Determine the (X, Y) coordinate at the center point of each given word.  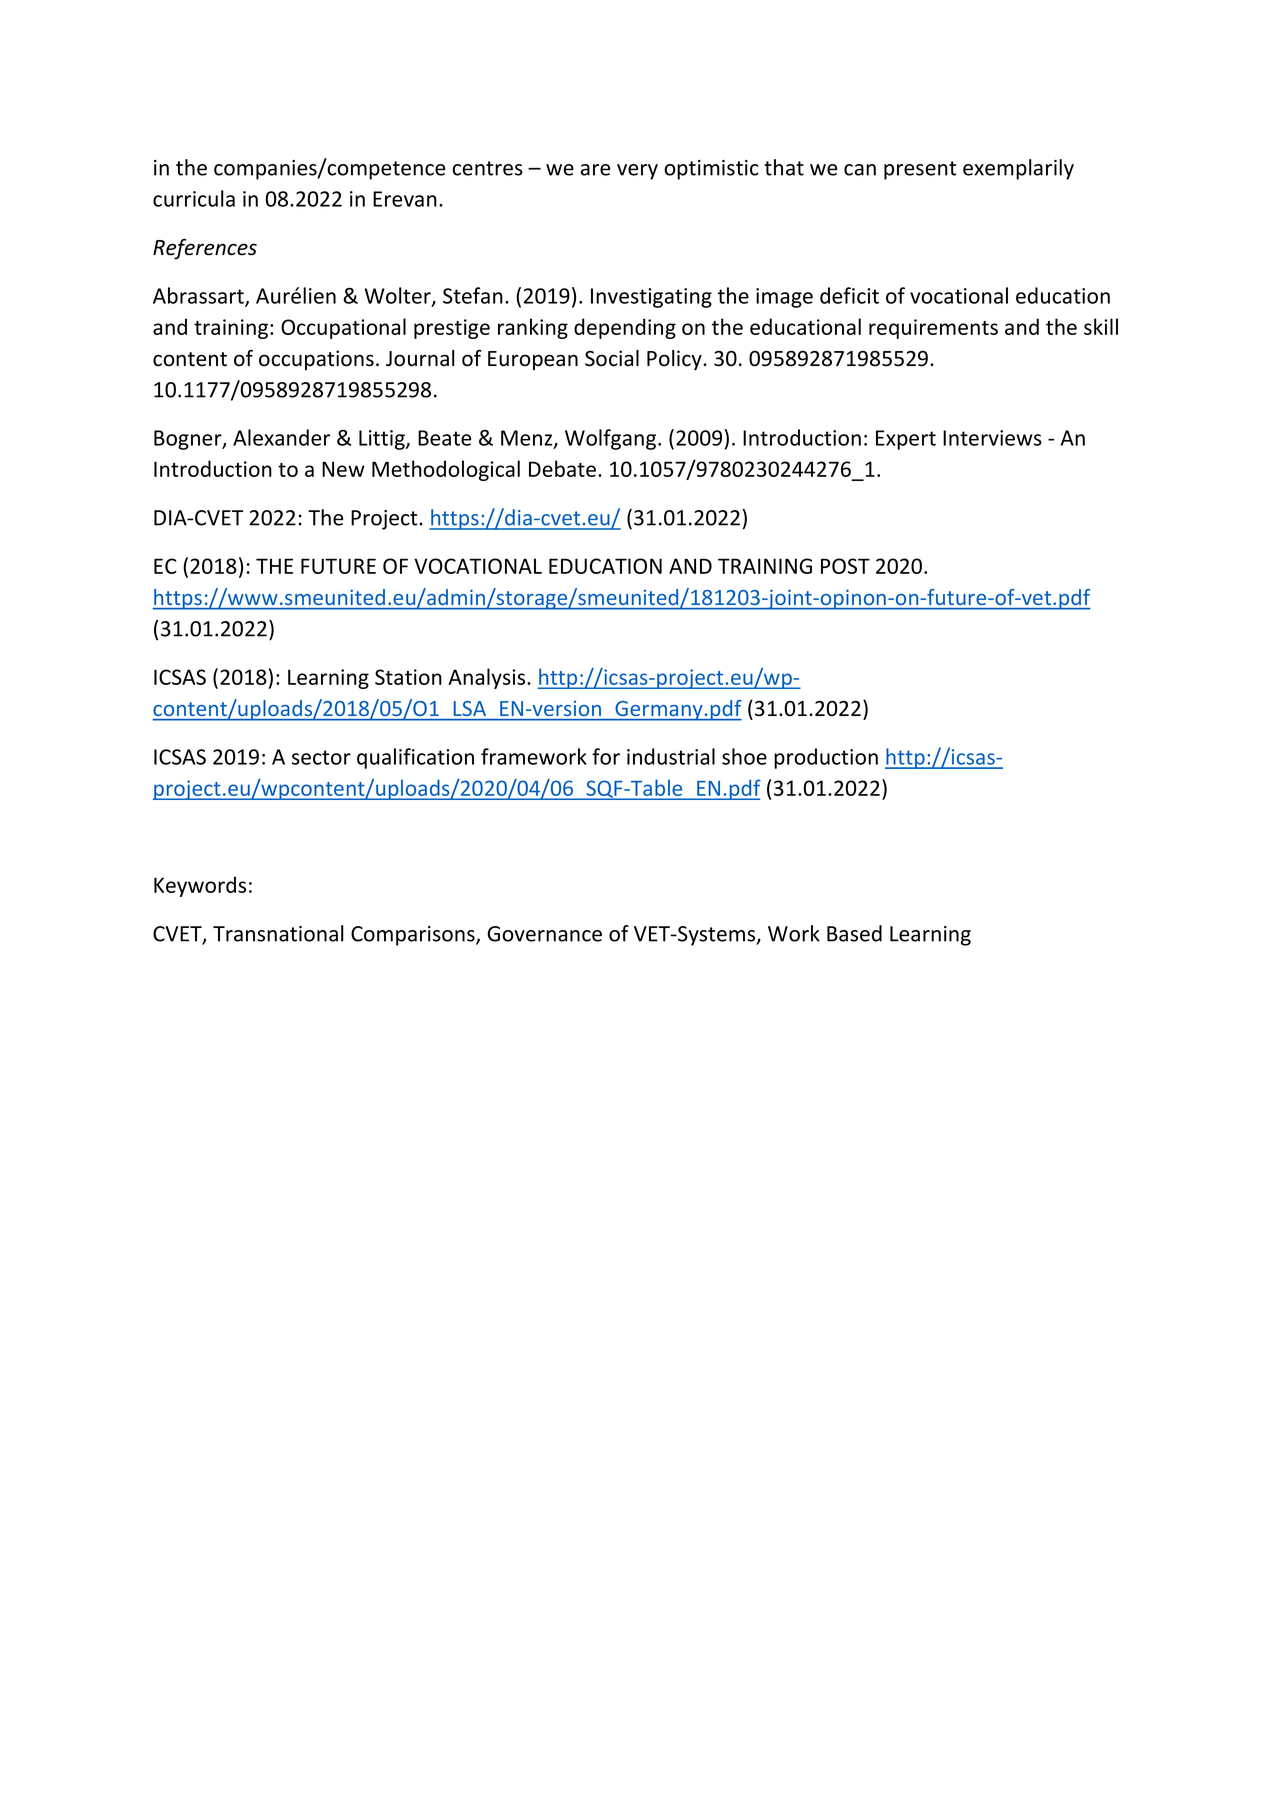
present (920, 170)
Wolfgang (612, 439)
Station (408, 677)
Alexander (281, 437)
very (637, 172)
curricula (194, 198)
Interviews (992, 438)
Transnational (278, 933)
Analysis (488, 678)
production (826, 758)
